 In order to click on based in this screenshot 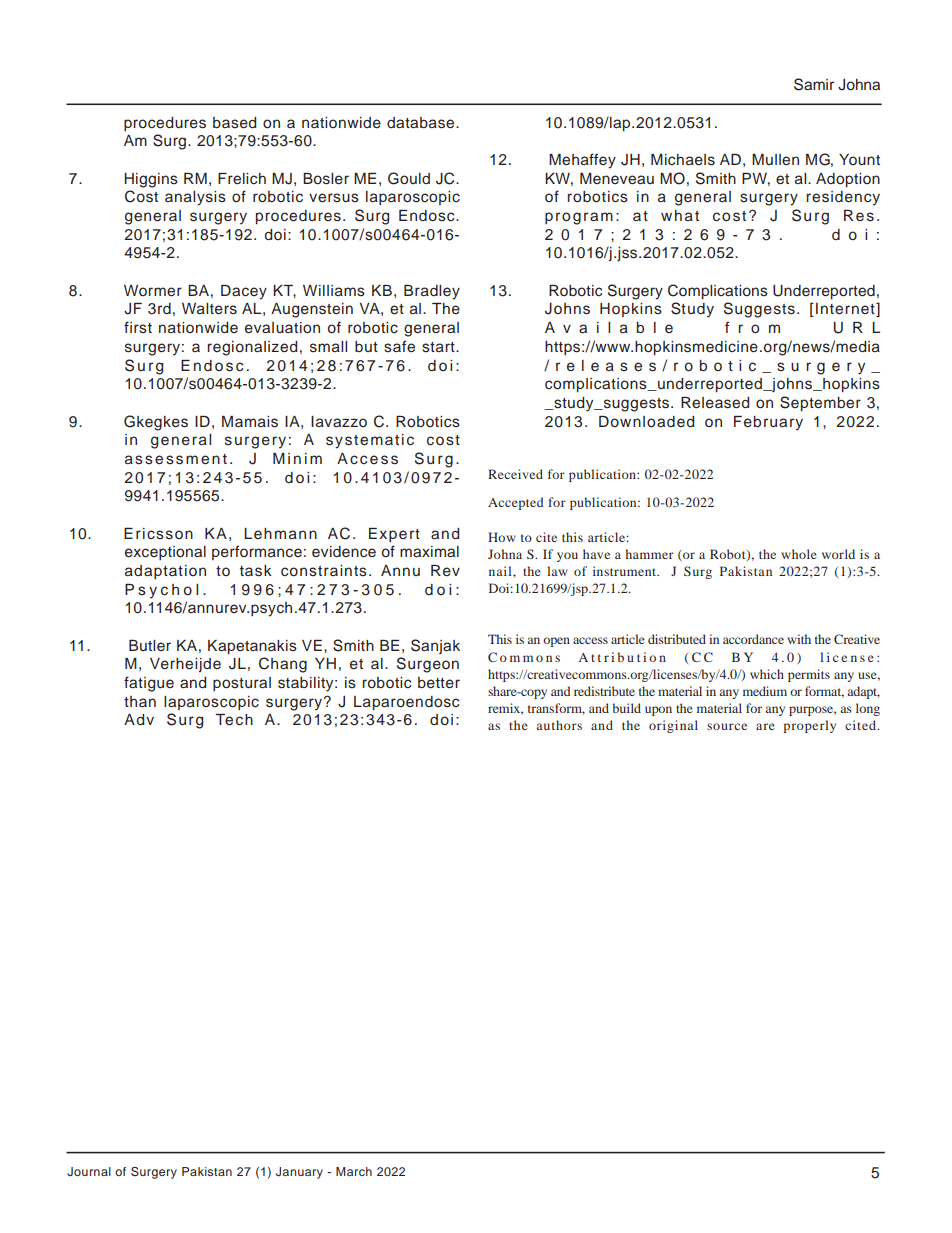, I will do `click(234, 123)`.
